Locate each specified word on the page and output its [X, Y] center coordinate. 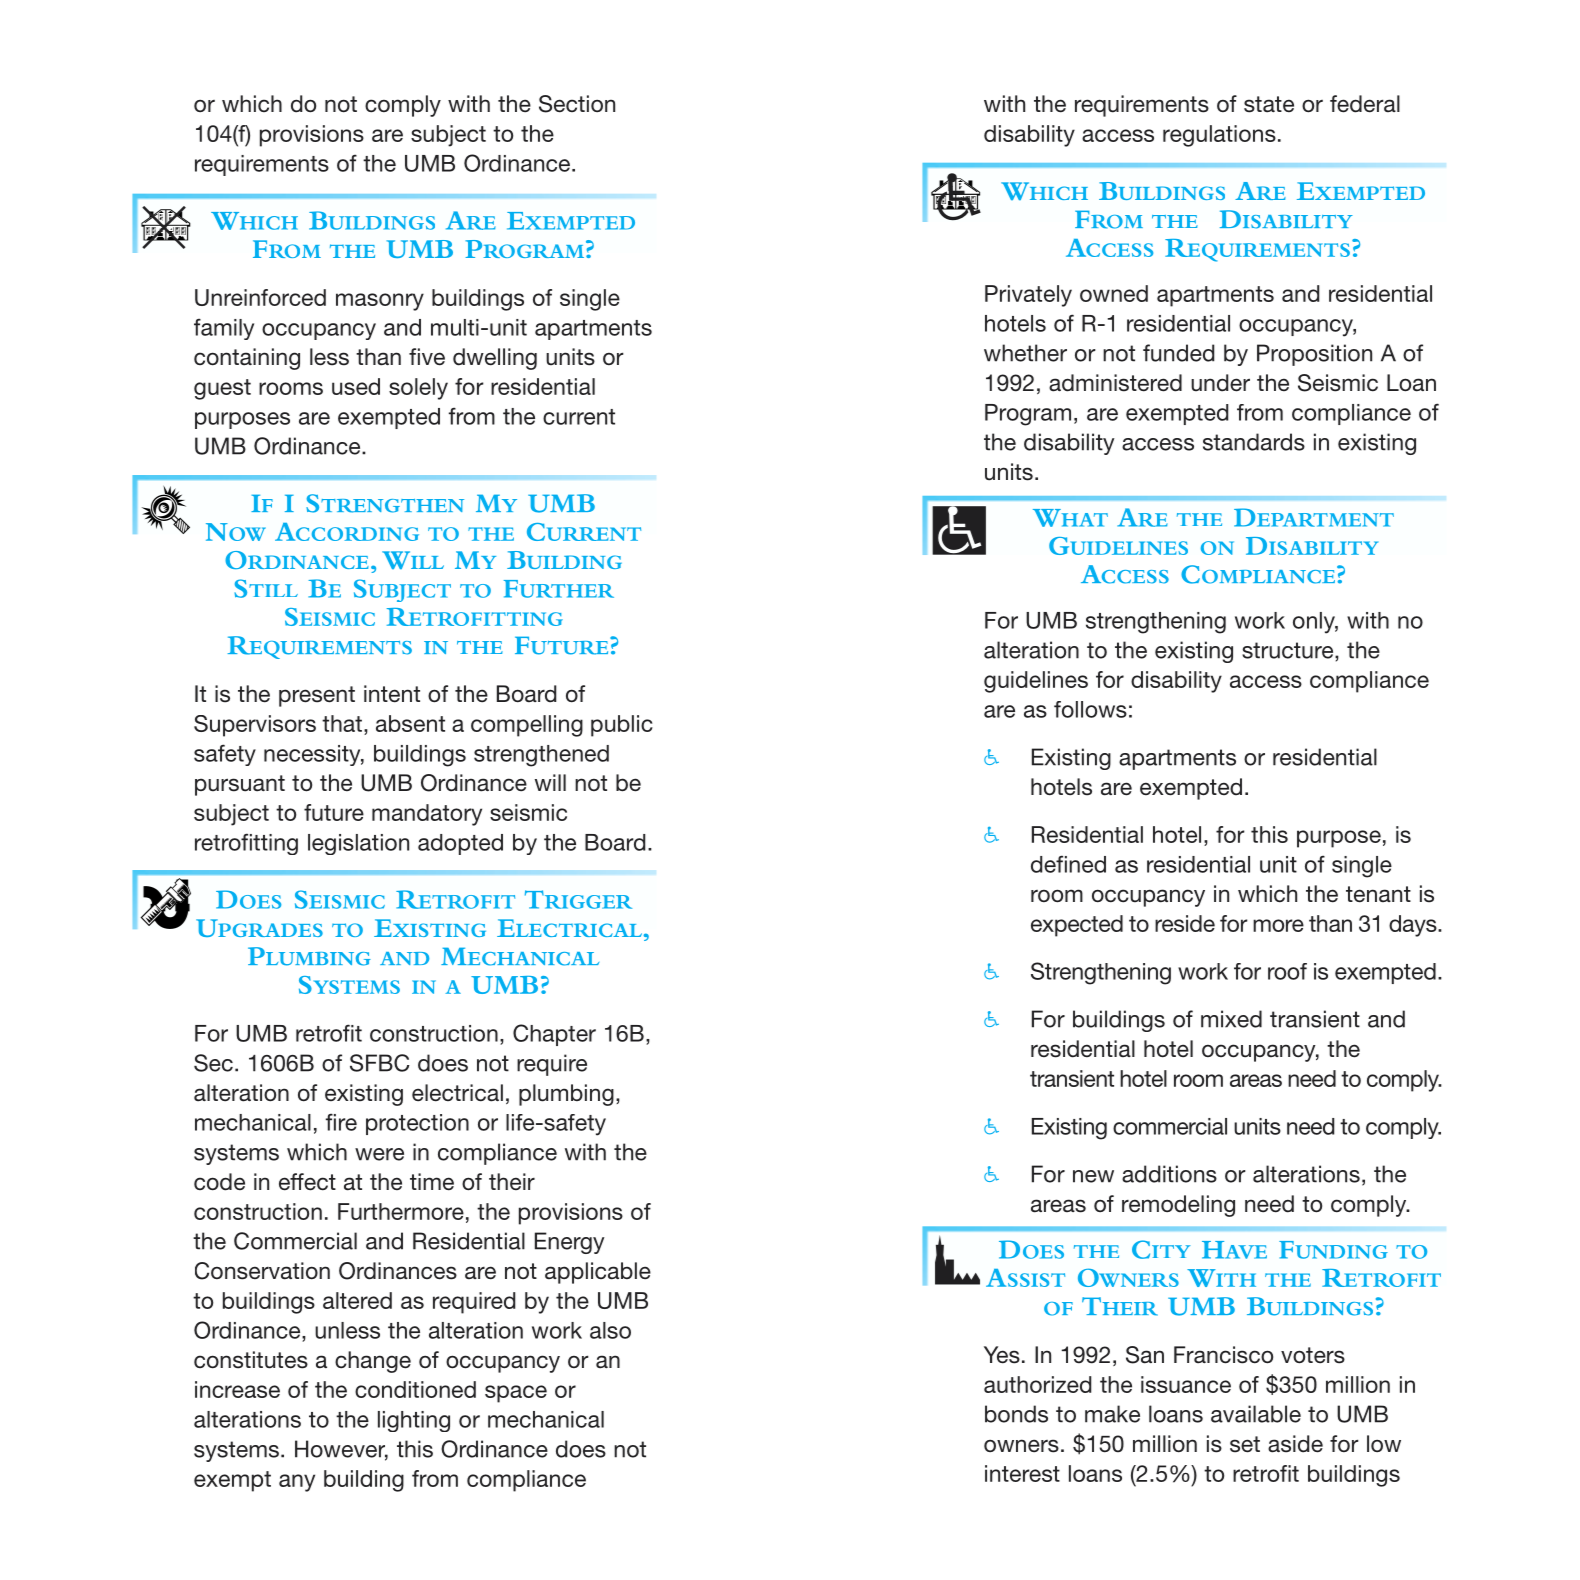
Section [577, 104]
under [1220, 383]
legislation [358, 844]
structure [1289, 650]
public [622, 726]
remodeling [1178, 1206]
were [379, 1154]
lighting [414, 1421]
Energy [570, 1243]
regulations [1219, 136]
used [356, 386]
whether [1025, 353]
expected [1077, 926]
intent [392, 694]
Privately [1028, 296]
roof [1287, 971]
